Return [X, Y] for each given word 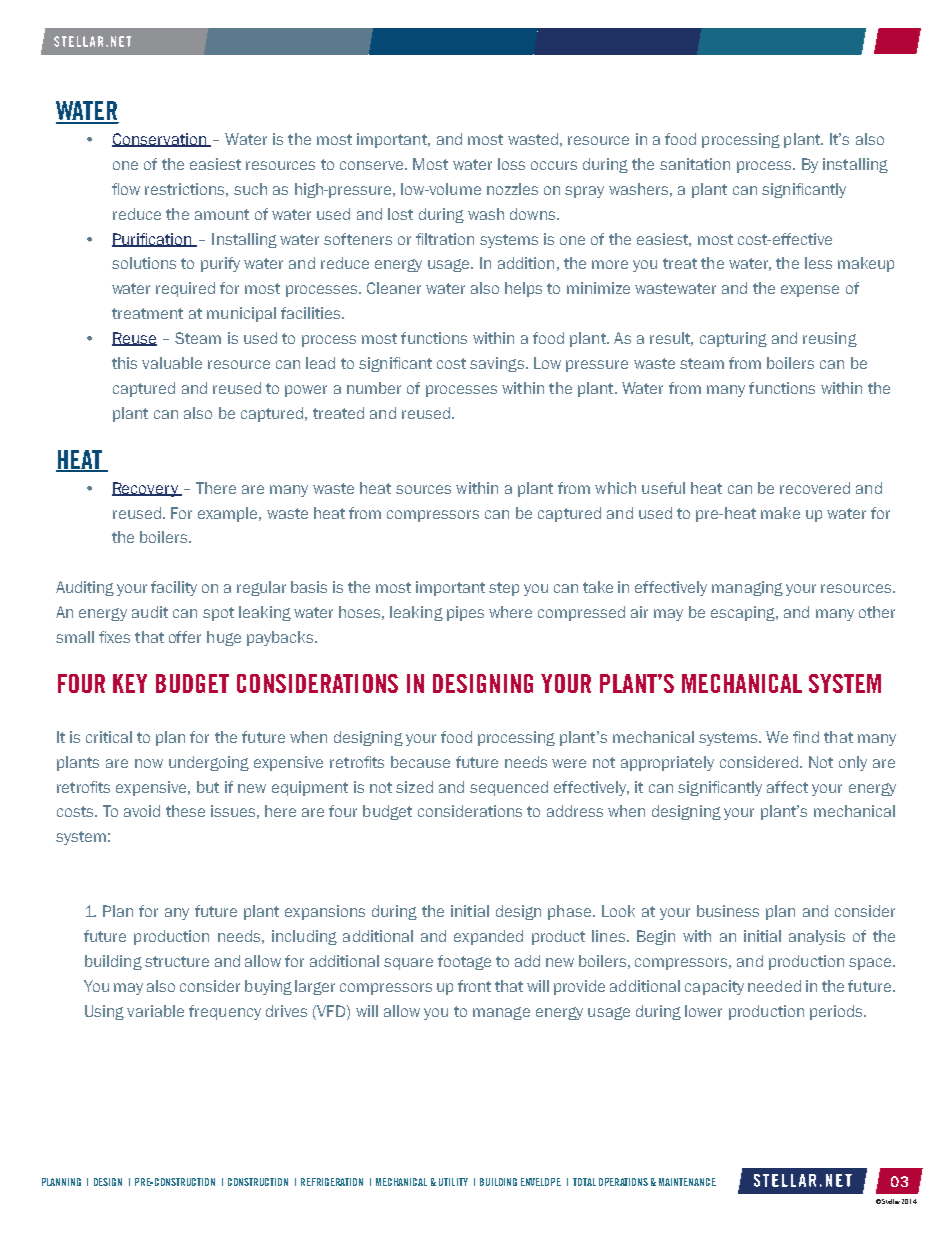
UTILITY [453, 1182]
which [615, 488]
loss [511, 164]
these [185, 811]
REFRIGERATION [332, 1182]
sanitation [695, 164]
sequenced [509, 788]
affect [787, 787]
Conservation [160, 140]
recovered [815, 488]
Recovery [146, 489]
